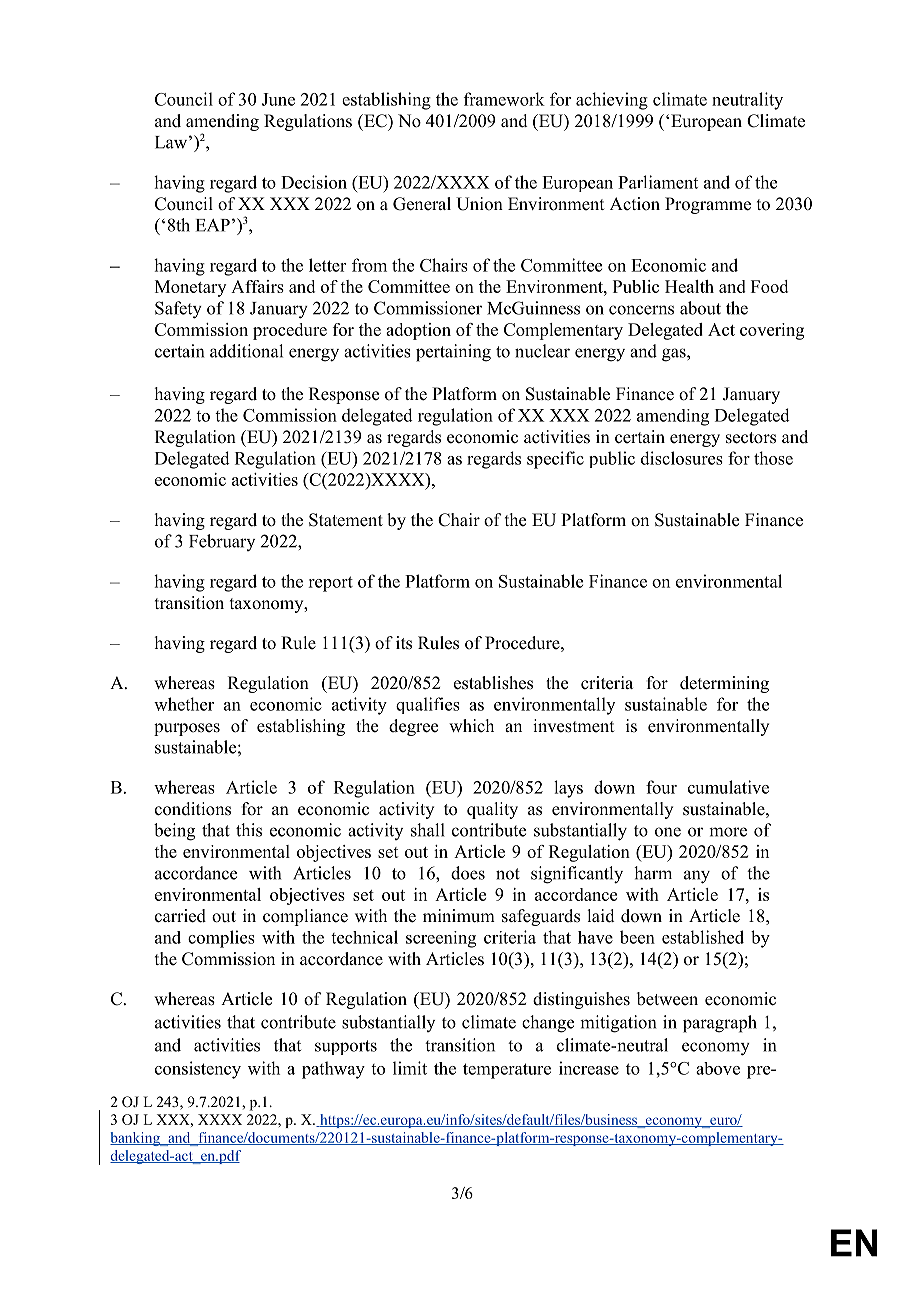  Describe the element at coordinates (257, 286) in the document. I see `Affairs` at that location.
